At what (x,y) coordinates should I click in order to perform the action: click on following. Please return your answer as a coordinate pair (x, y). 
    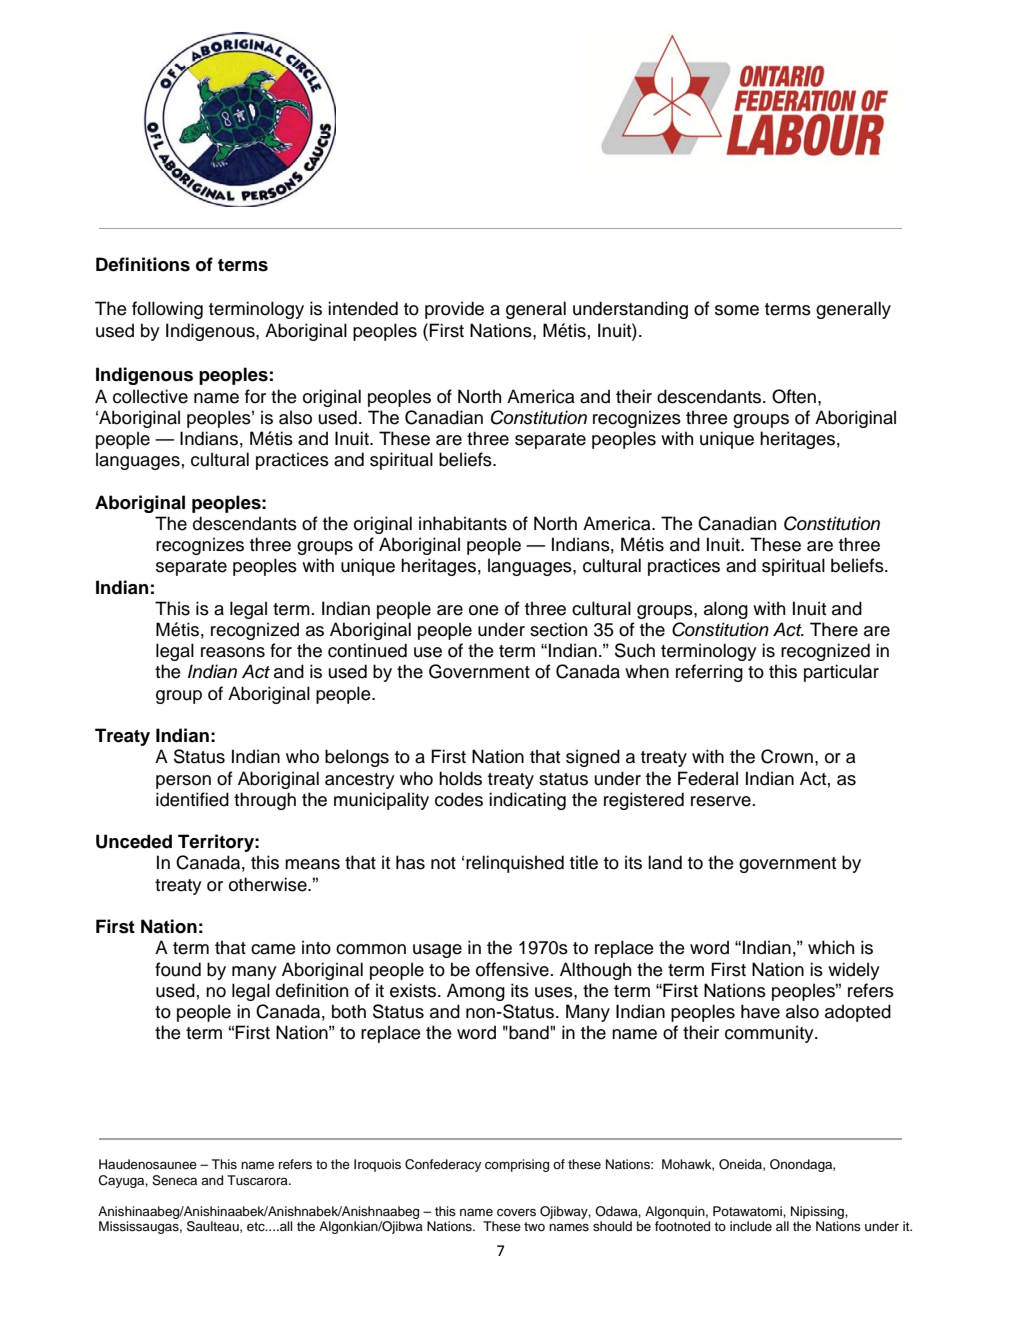
    Looking at the image, I should click on (167, 310).
